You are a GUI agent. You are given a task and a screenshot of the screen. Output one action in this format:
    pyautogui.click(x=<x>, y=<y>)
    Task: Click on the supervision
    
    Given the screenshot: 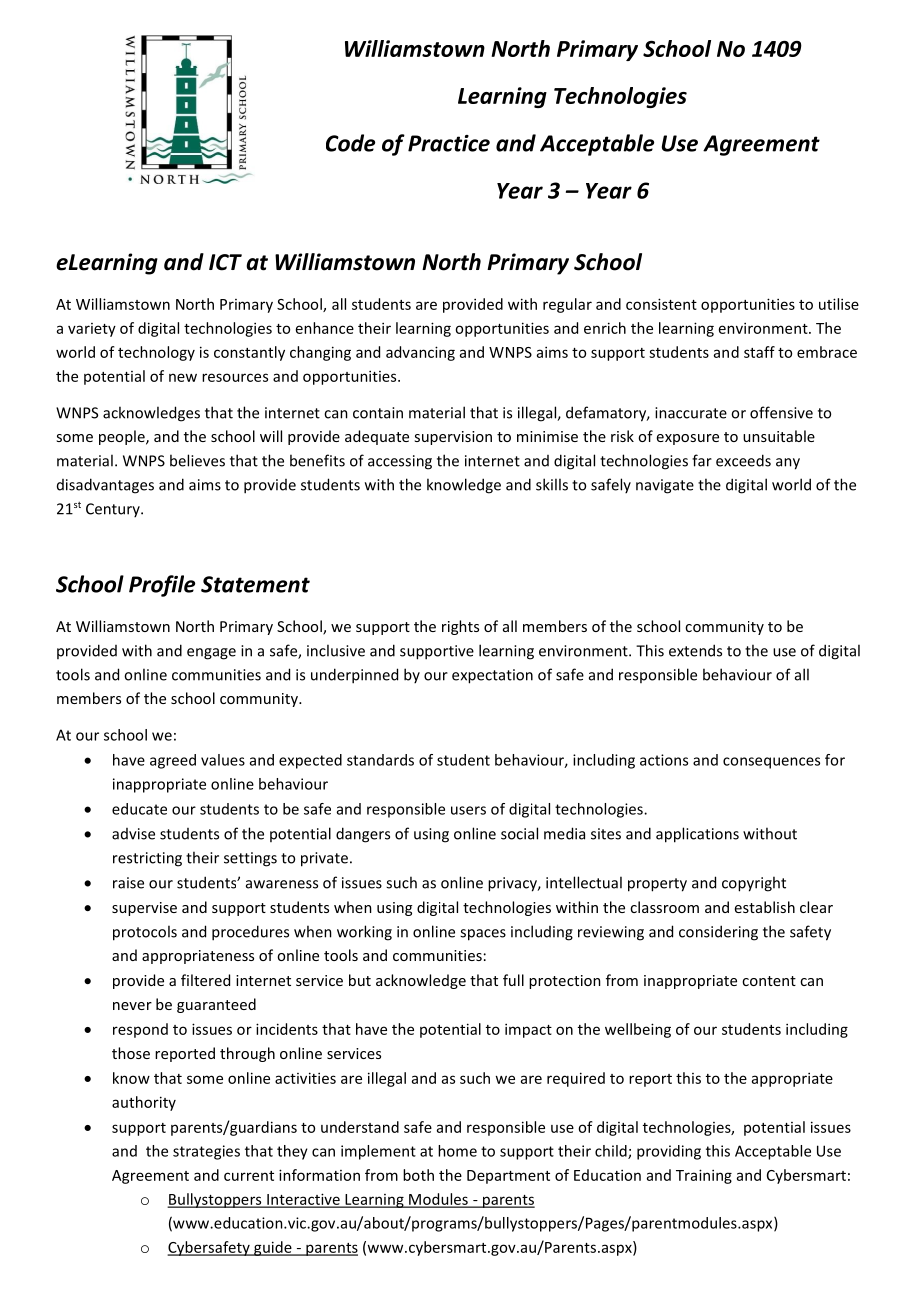 What is the action you would take?
    pyautogui.click(x=453, y=438)
